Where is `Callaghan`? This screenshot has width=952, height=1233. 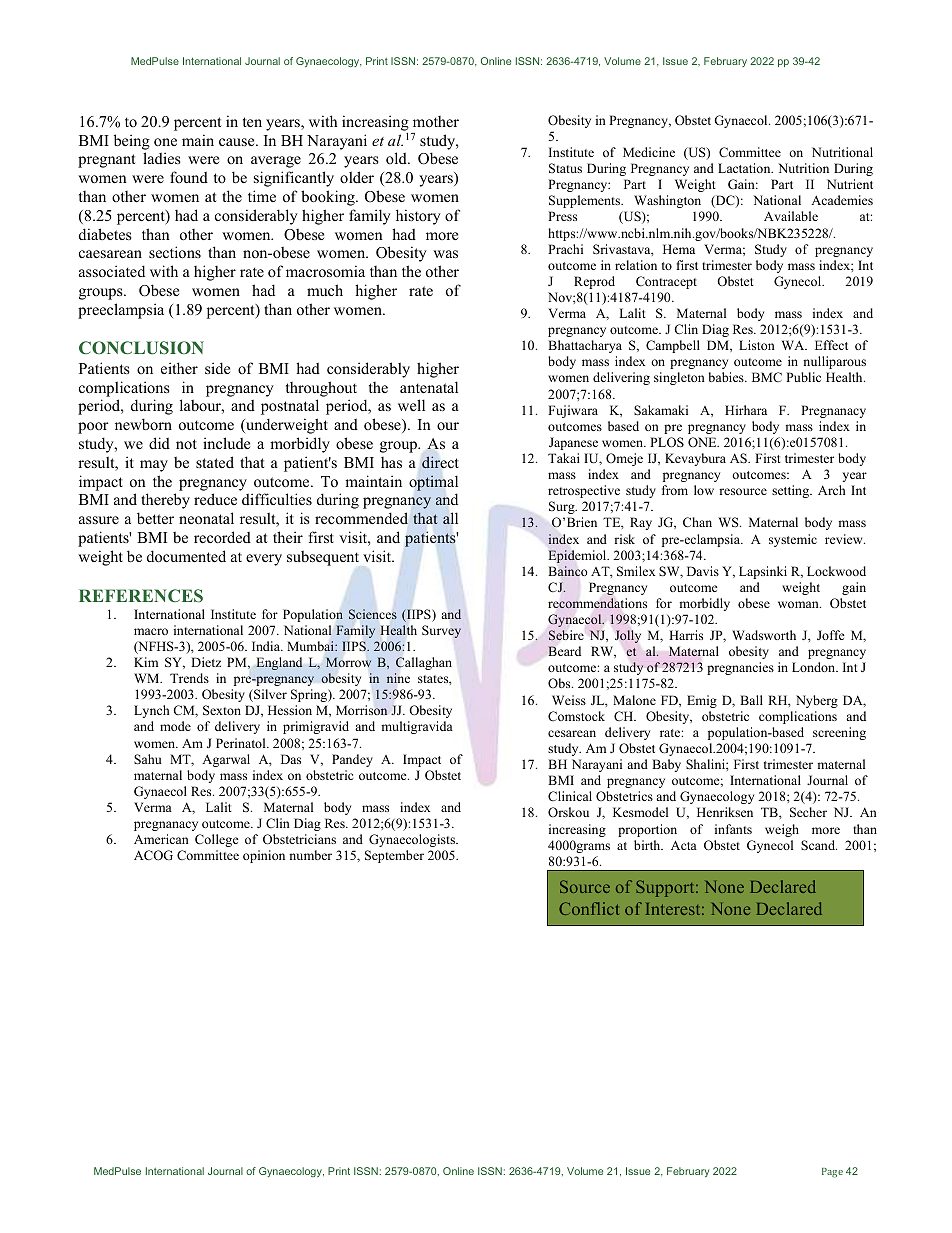
Callaghan is located at coordinates (424, 663).
